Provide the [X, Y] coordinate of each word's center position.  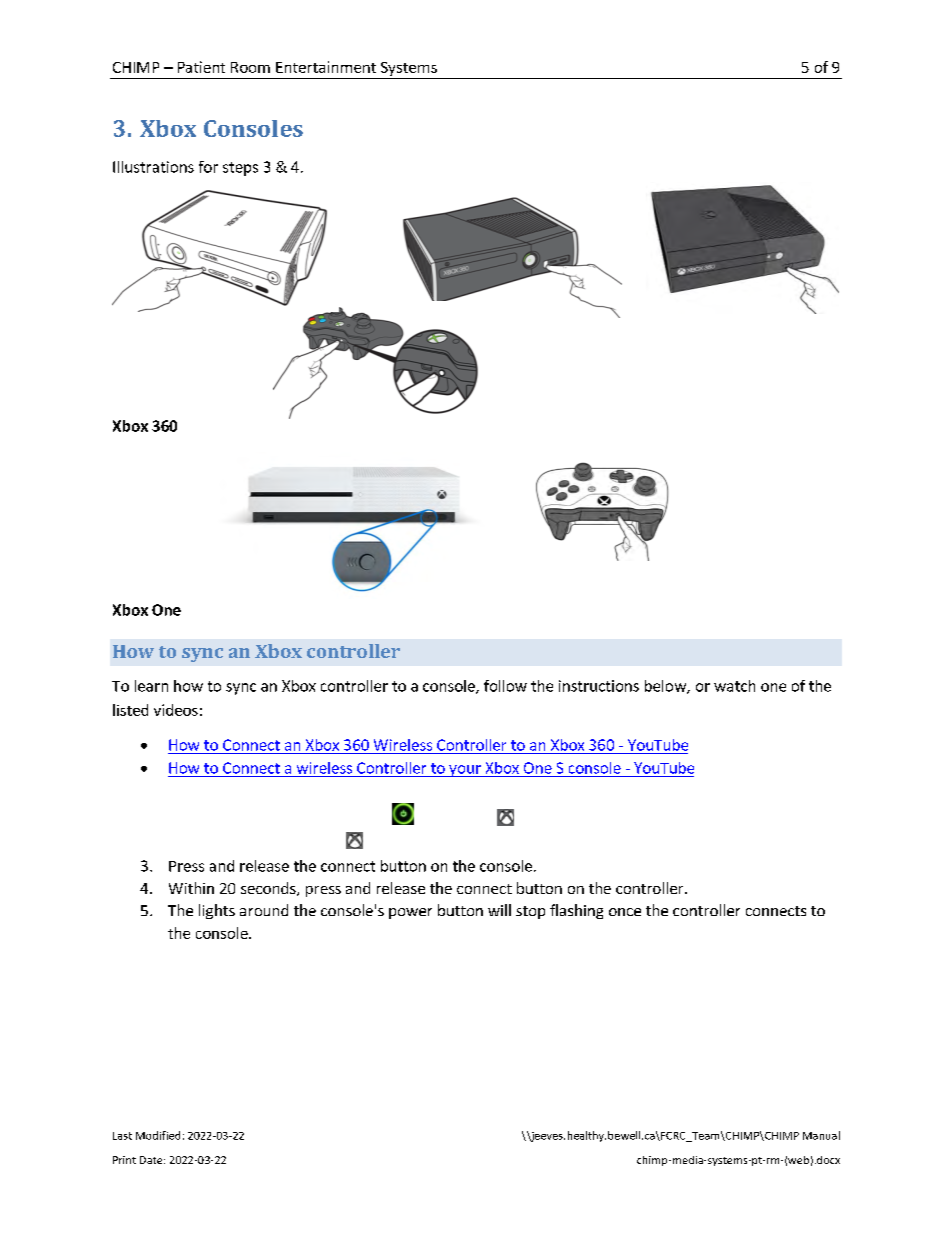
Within [191, 888]
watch [734, 686]
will [499, 910]
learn [151, 686]
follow [505, 686]
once [625, 912]
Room [250, 67]
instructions [599, 686]
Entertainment [326, 67]
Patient [201, 67]
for [208, 167]
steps [240, 169]
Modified [158, 1135]
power [410, 913]
